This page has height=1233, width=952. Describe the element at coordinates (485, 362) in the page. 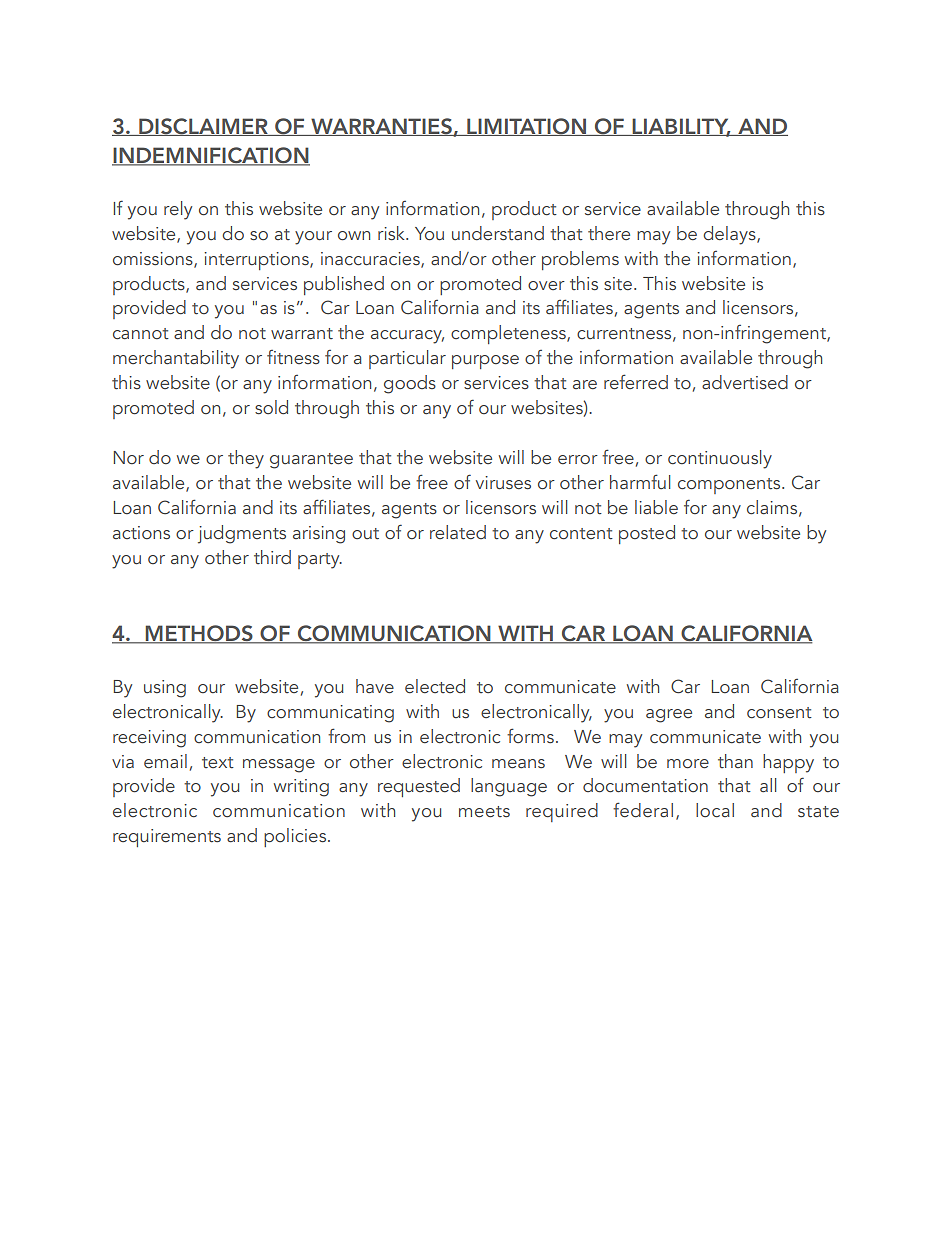

I see `purpose` at that location.
